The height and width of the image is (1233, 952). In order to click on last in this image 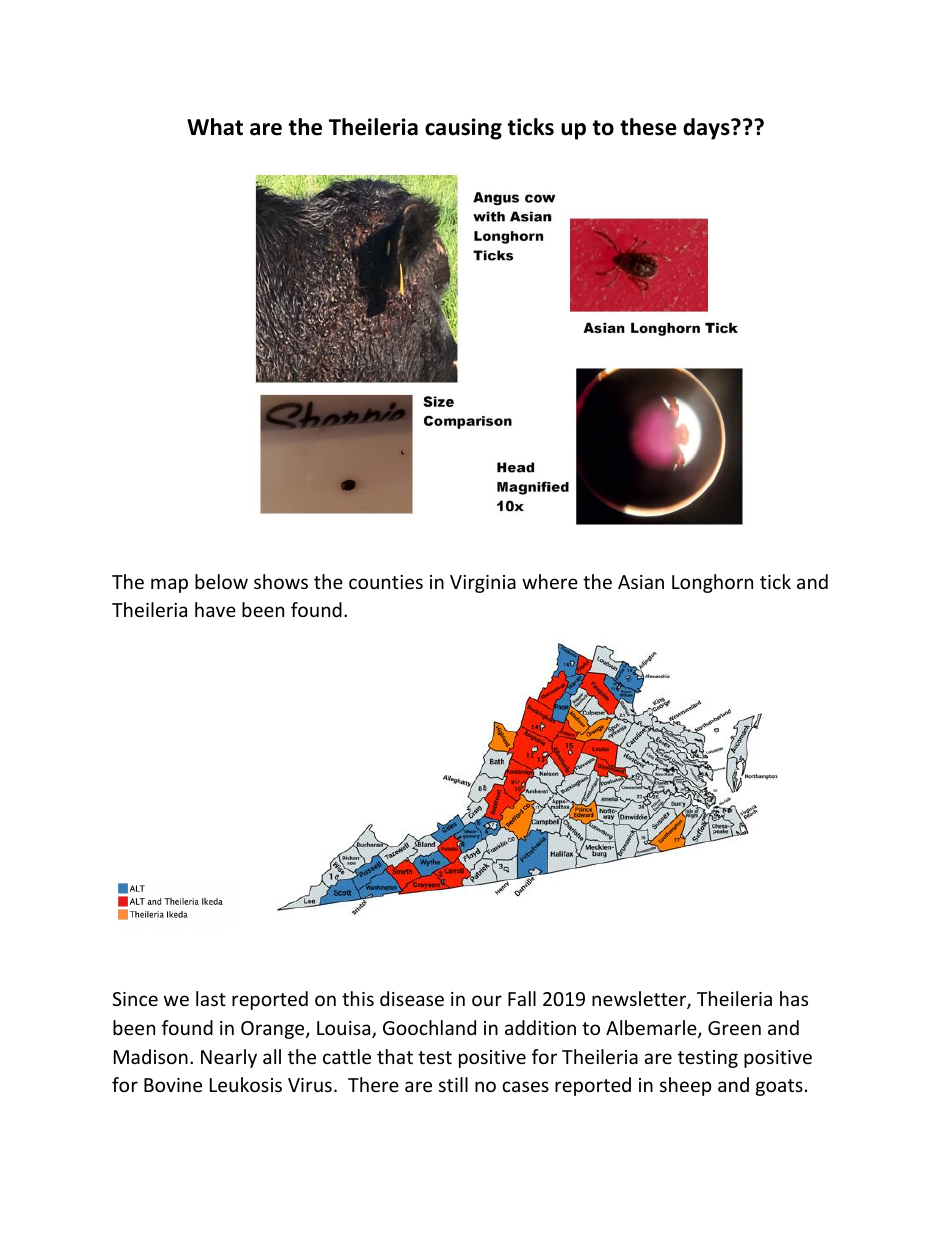, I will do `click(211, 998)`.
